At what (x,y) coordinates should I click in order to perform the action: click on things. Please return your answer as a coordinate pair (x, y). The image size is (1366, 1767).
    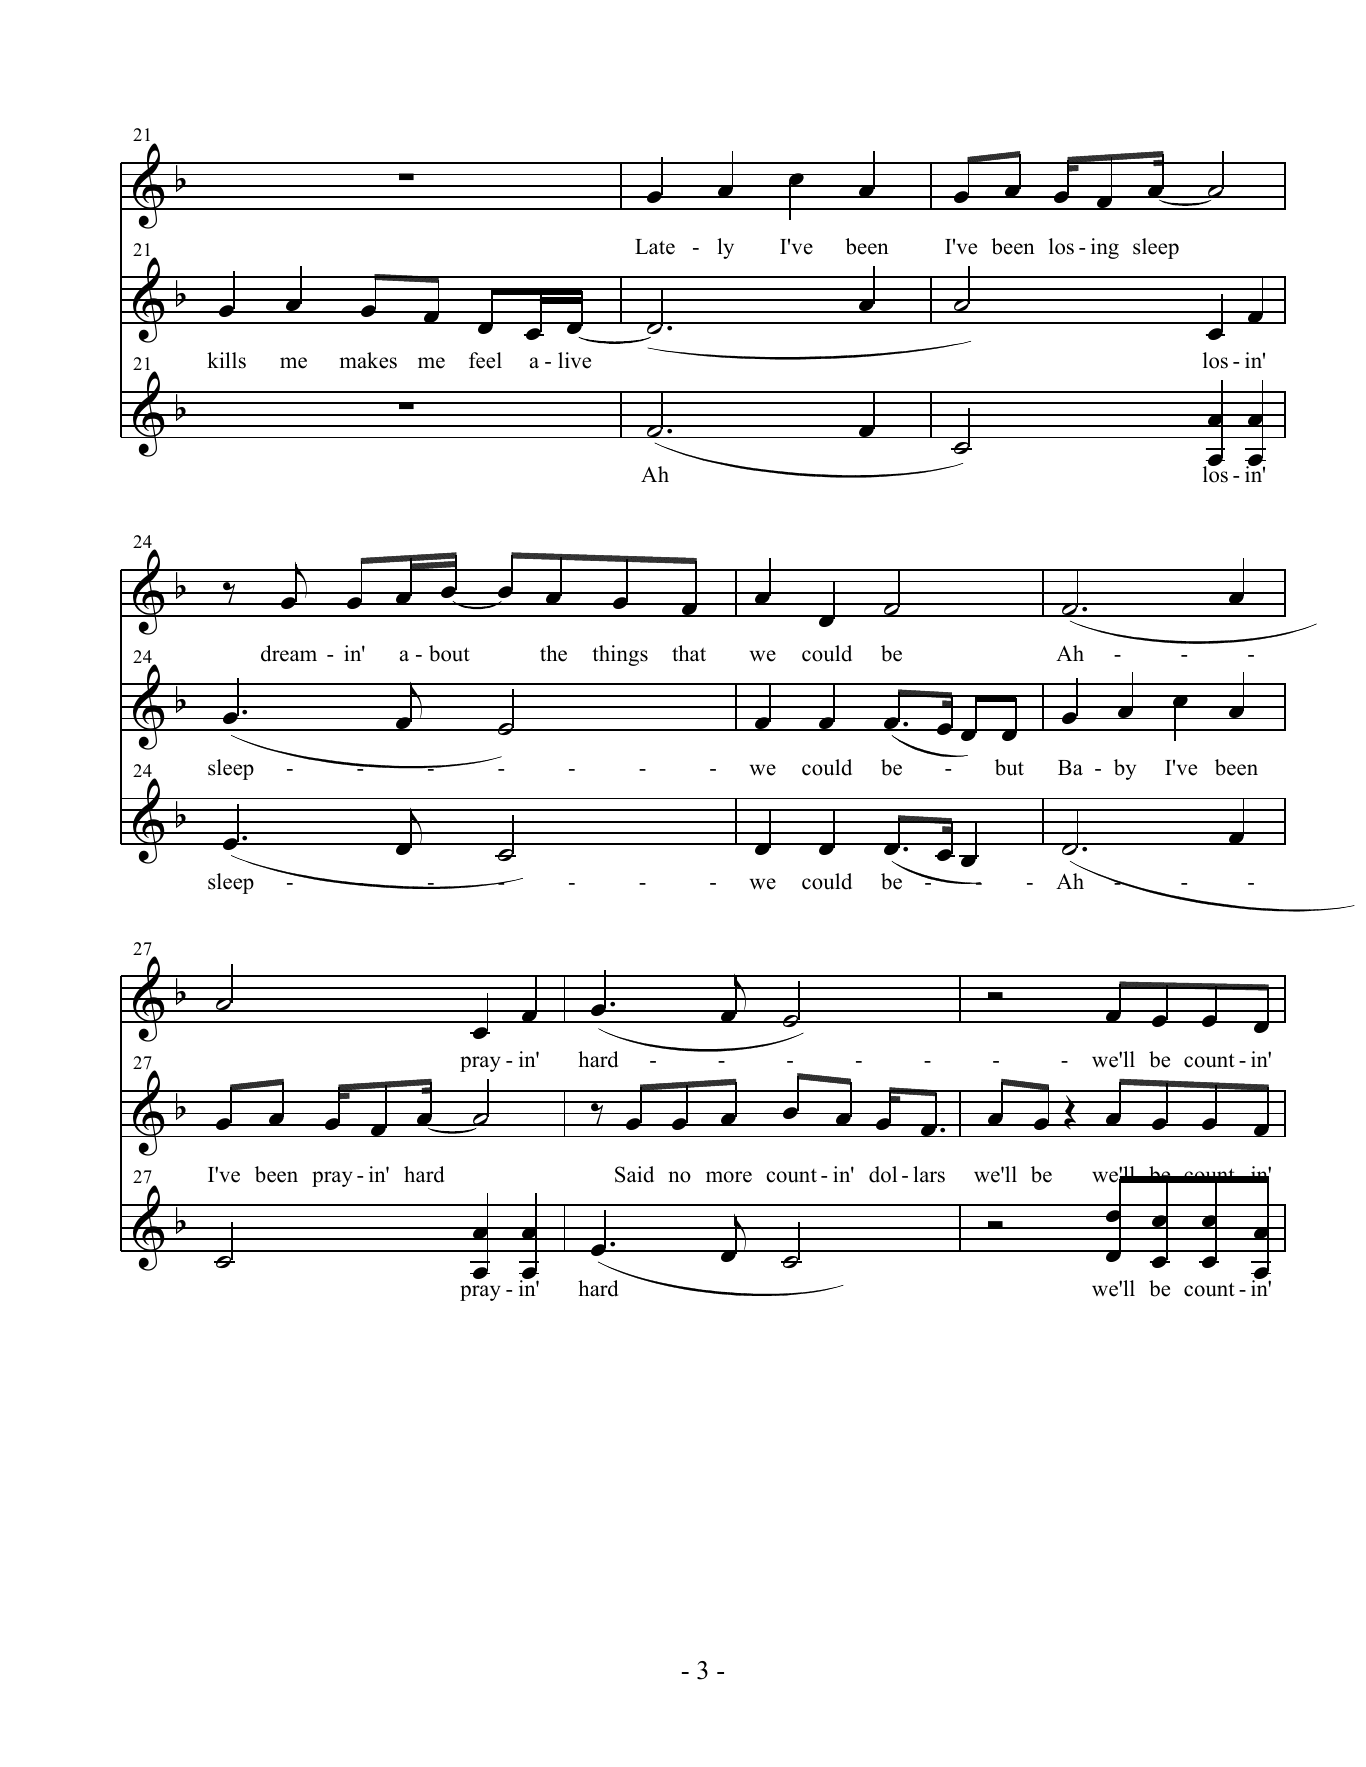
    Looking at the image, I should click on (620, 655).
